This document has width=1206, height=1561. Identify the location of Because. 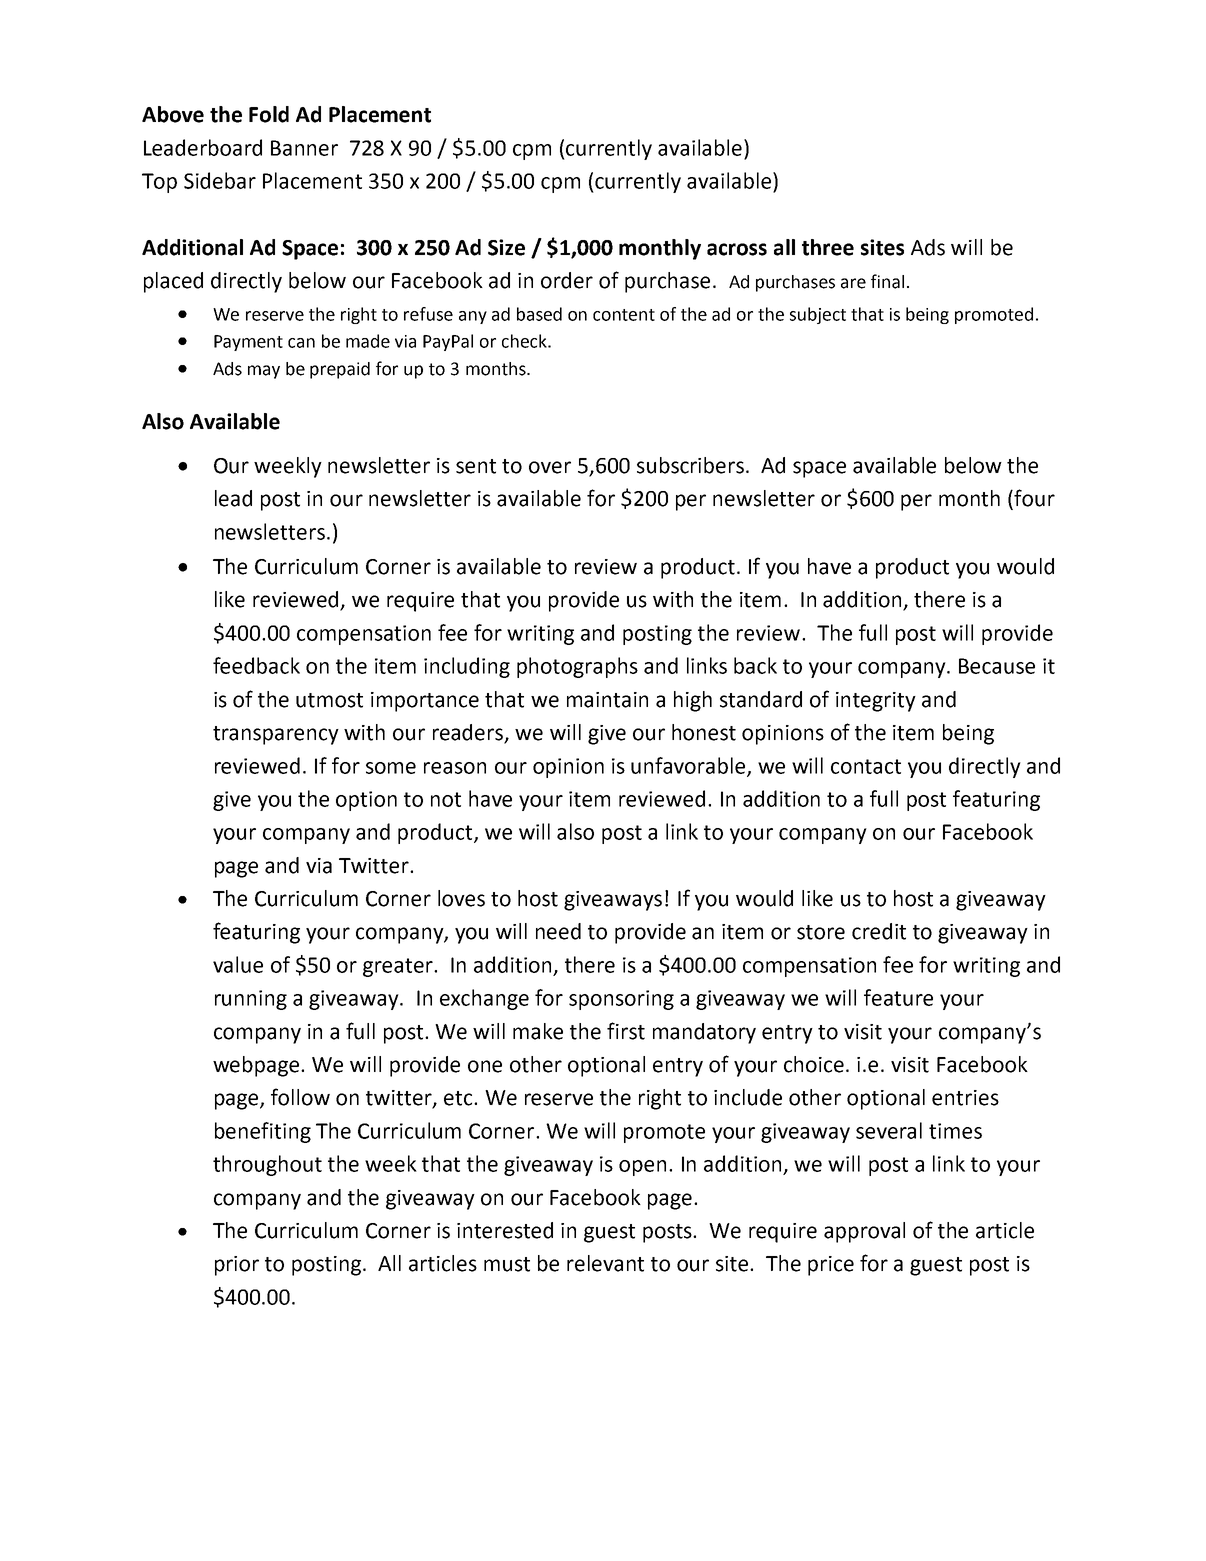
(997, 666).
